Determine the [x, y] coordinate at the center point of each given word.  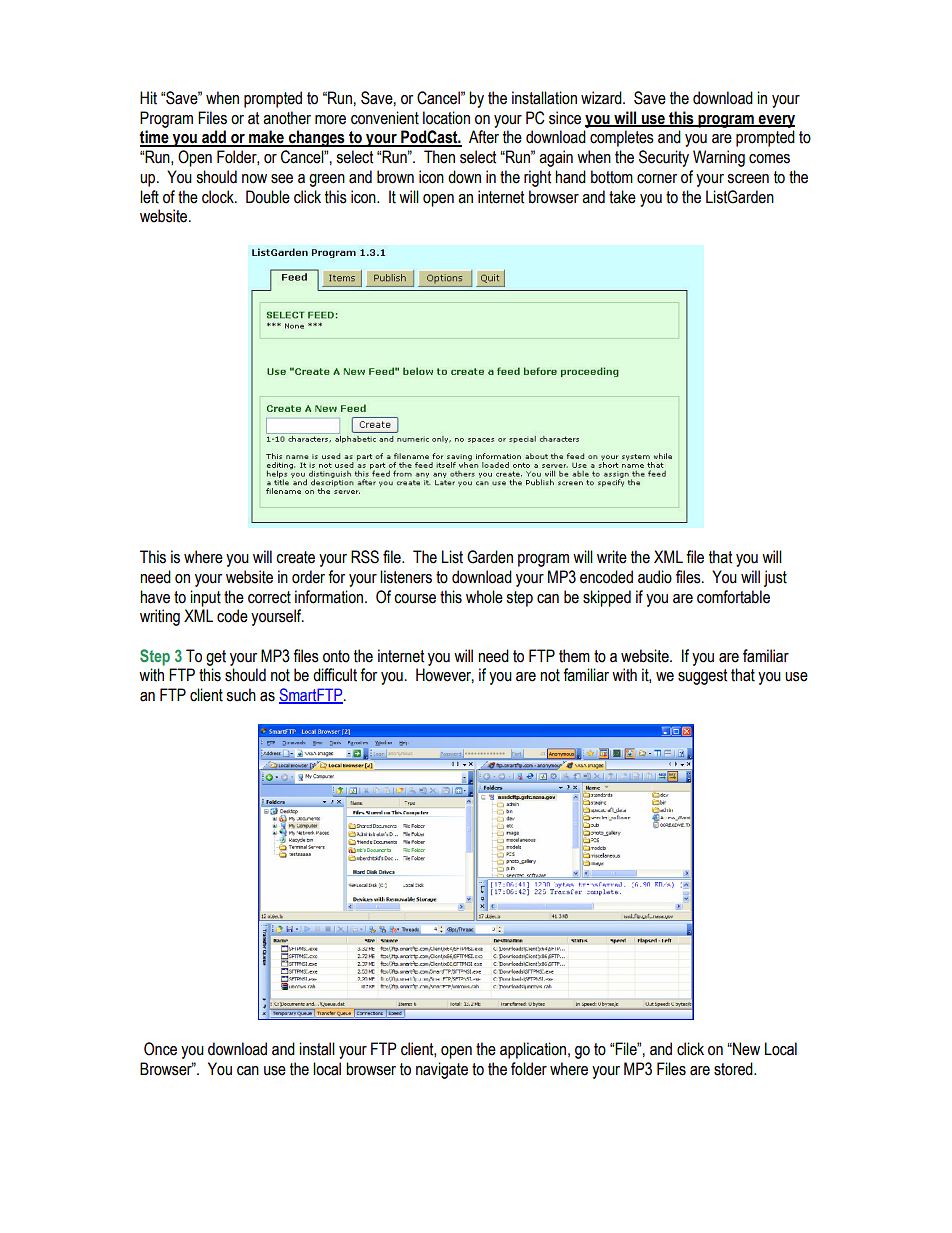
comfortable [733, 597]
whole [484, 597]
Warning [719, 158]
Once [160, 1049]
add [214, 138]
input [205, 598]
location [446, 118]
